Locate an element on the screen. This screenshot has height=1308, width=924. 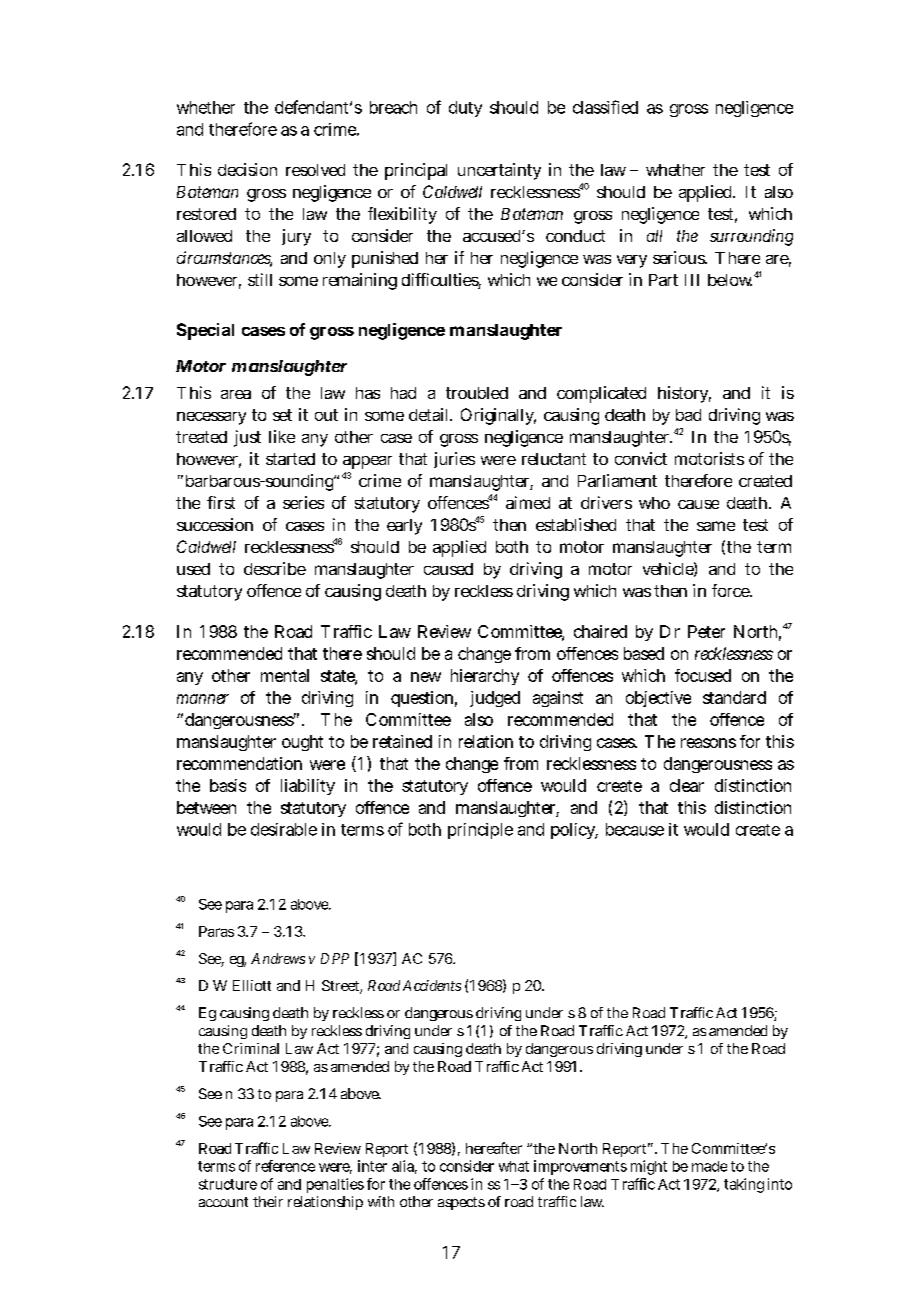
classified is located at coordinates (605, 107).
